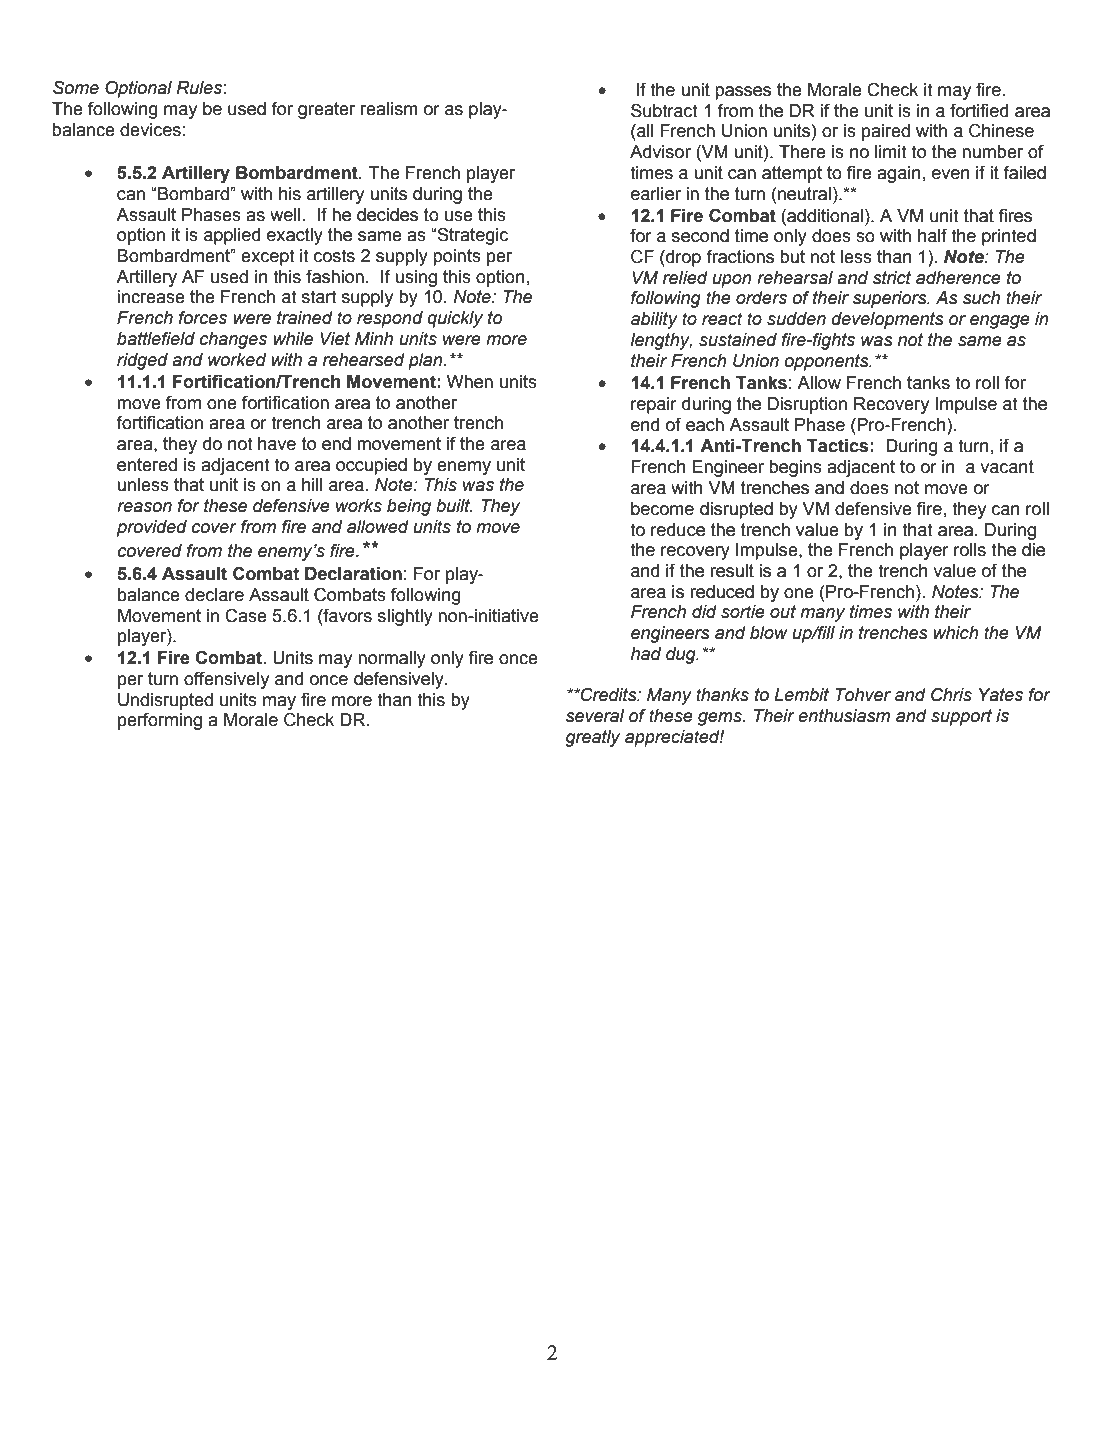 Image resolution: width=1105 pixels, height=1430 pixels. I want to click on Subtract, so click(664, 110).
